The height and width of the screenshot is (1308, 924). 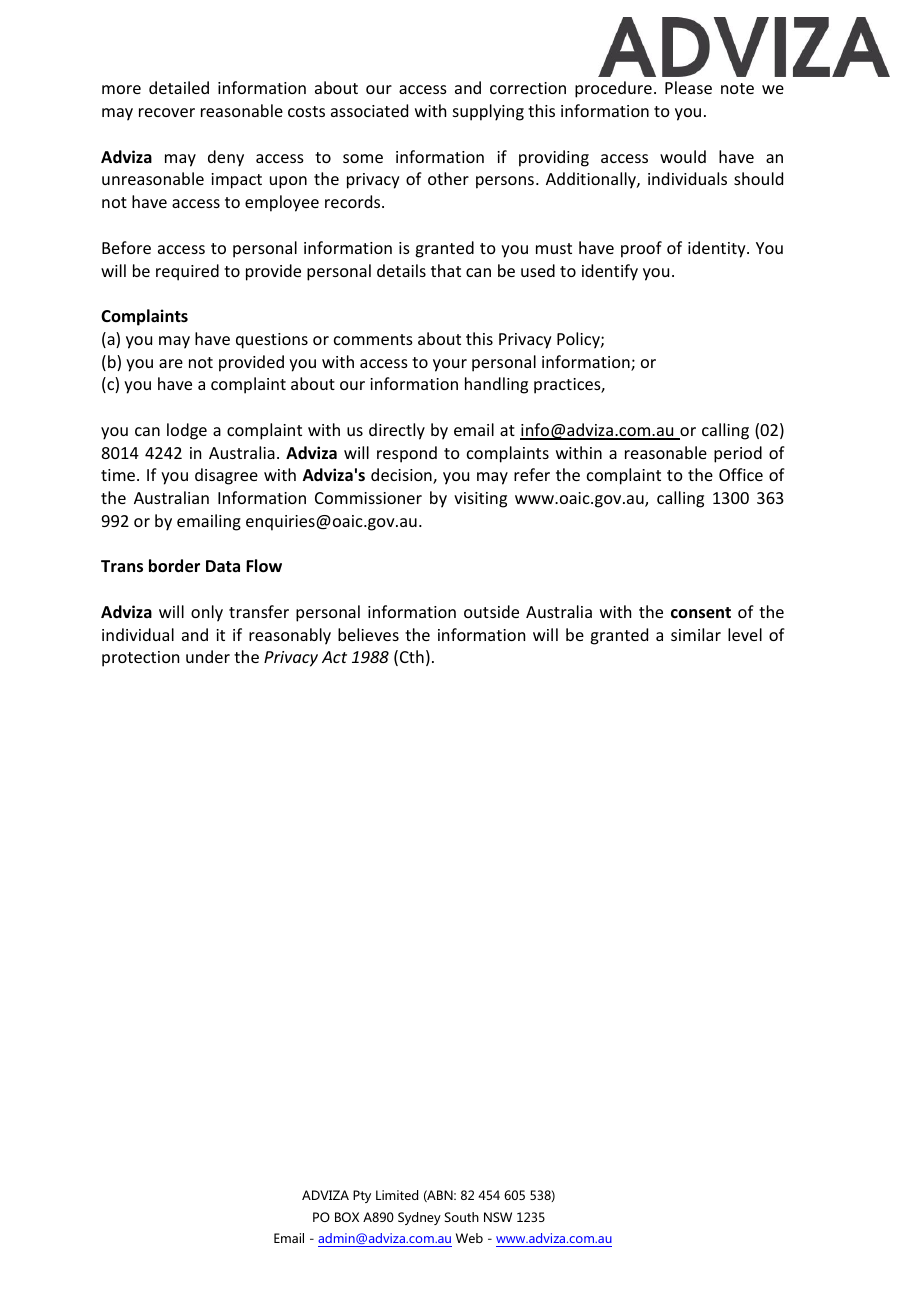 I want to click on Limited, so click(x=397, y=1195).
